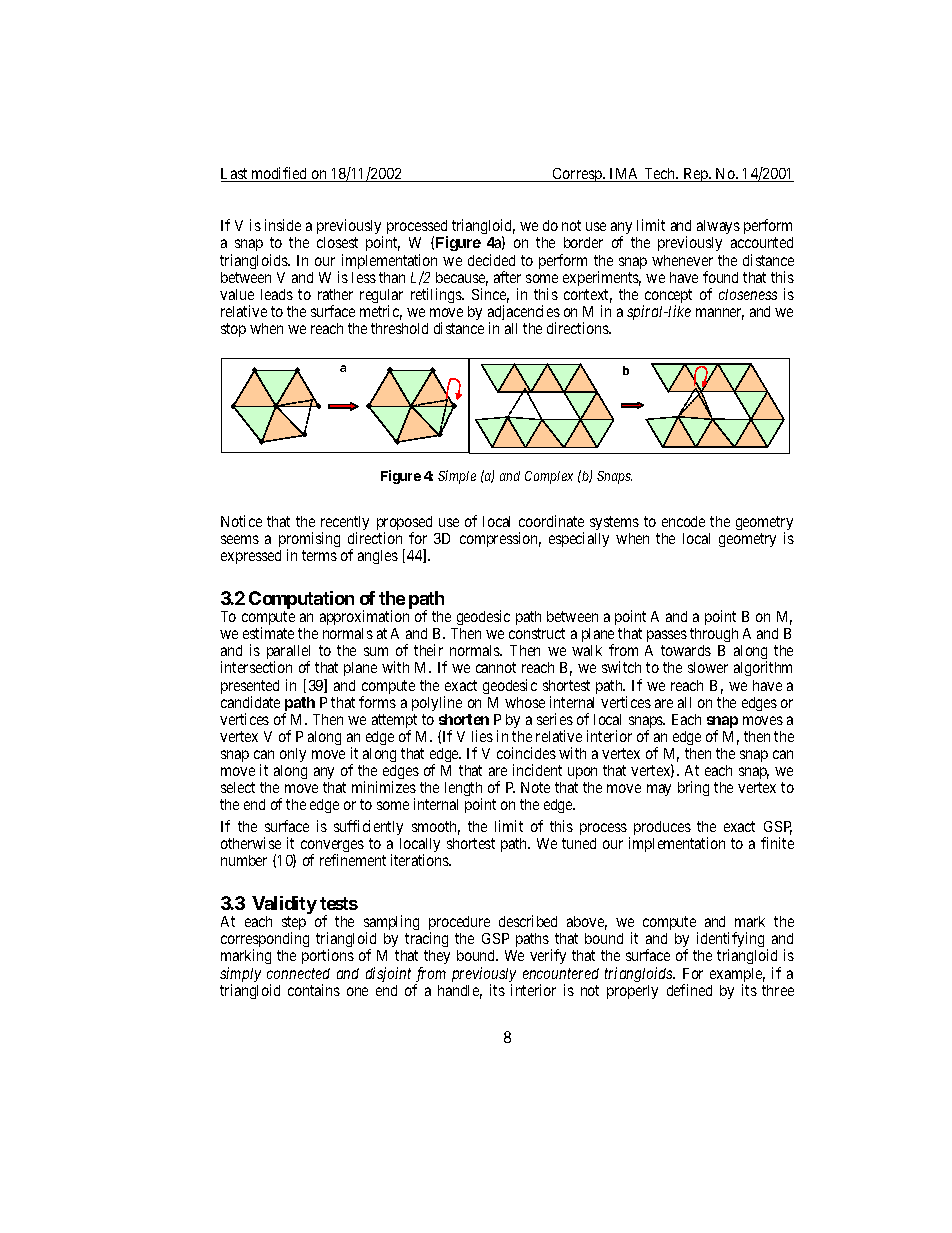  What do you see at coordinates (298, 973) in the screenshot?
I see `connected` at bounding box center [298, 973].
